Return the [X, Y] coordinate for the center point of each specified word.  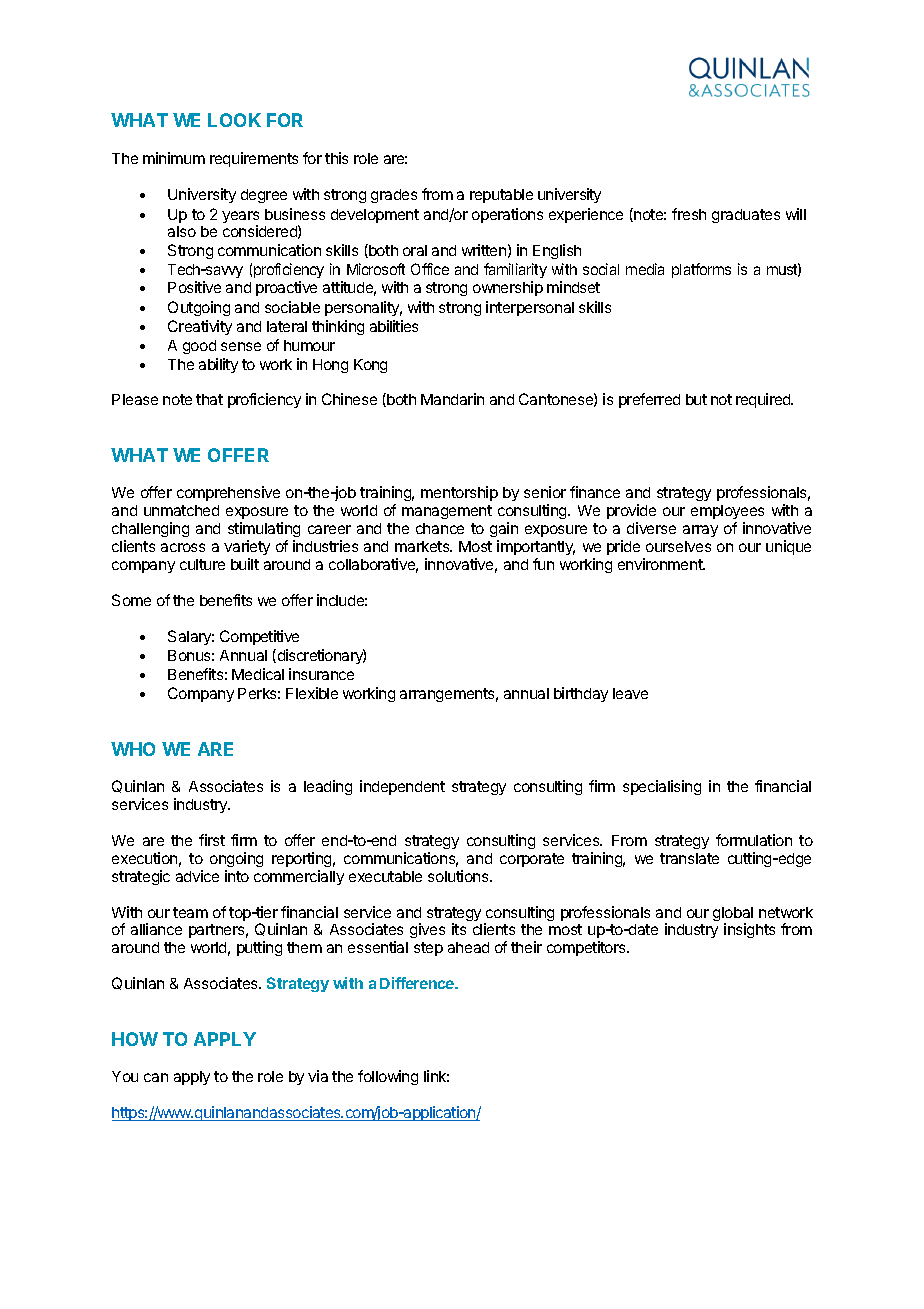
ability [218, 365]
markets [423, 546]
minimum [174, 158]
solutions [459, 876]
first [212, 840]
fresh [689, 214]
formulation [754, 840]
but [696, 399]
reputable [501, 196]
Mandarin [452, 399]
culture [202, 564]
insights [749, 930]
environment [661, 564]
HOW [135, 1039]
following [388, 1077]
